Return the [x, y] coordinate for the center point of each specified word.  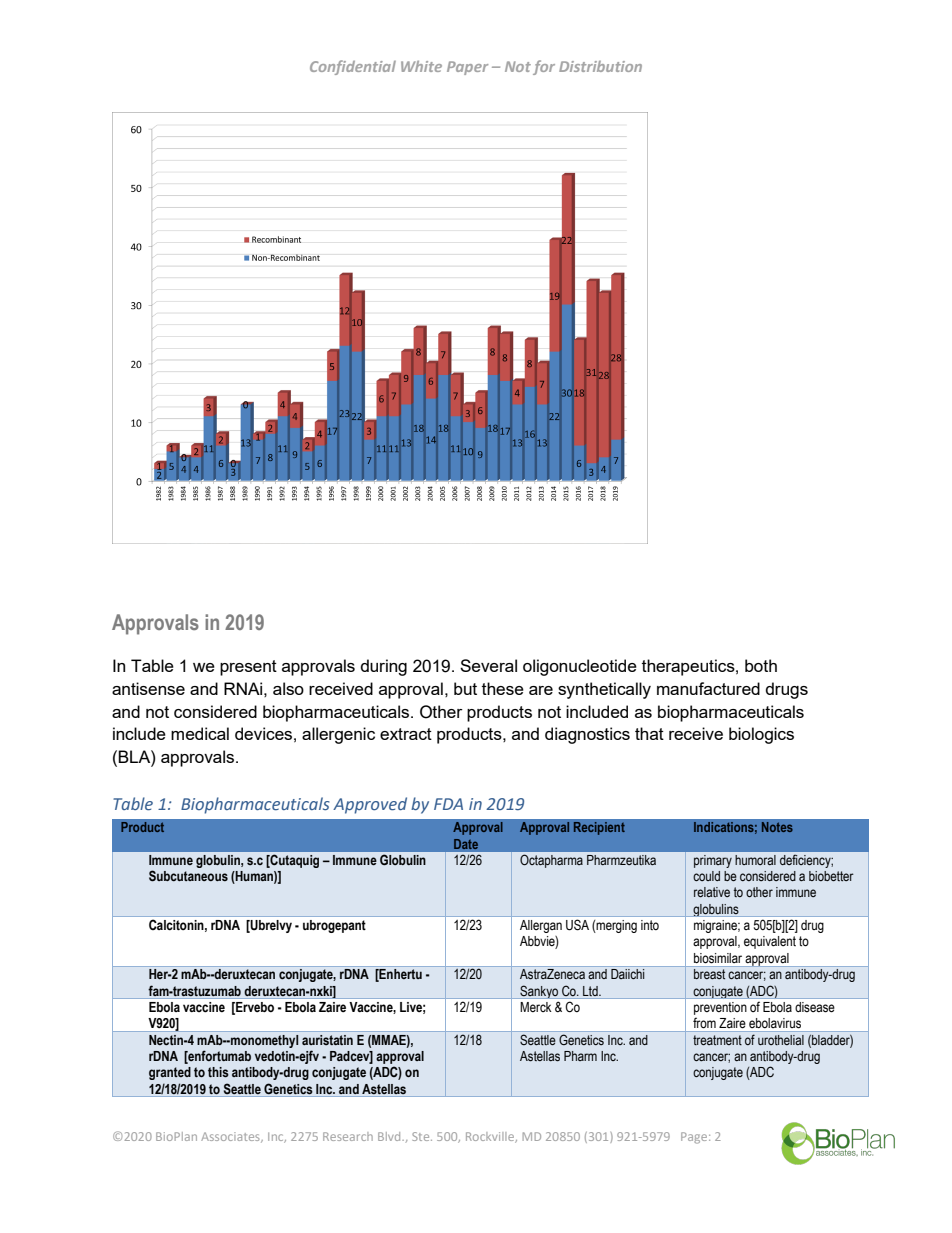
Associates [231, 1137]
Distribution [600, 66]
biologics [761, 735]
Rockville [491, 1137]
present [248, 668]
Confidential [353, 67]
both [761, 665]
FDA [448, 804]
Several [488, 665]
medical [200, 733]
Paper [467, 68]
